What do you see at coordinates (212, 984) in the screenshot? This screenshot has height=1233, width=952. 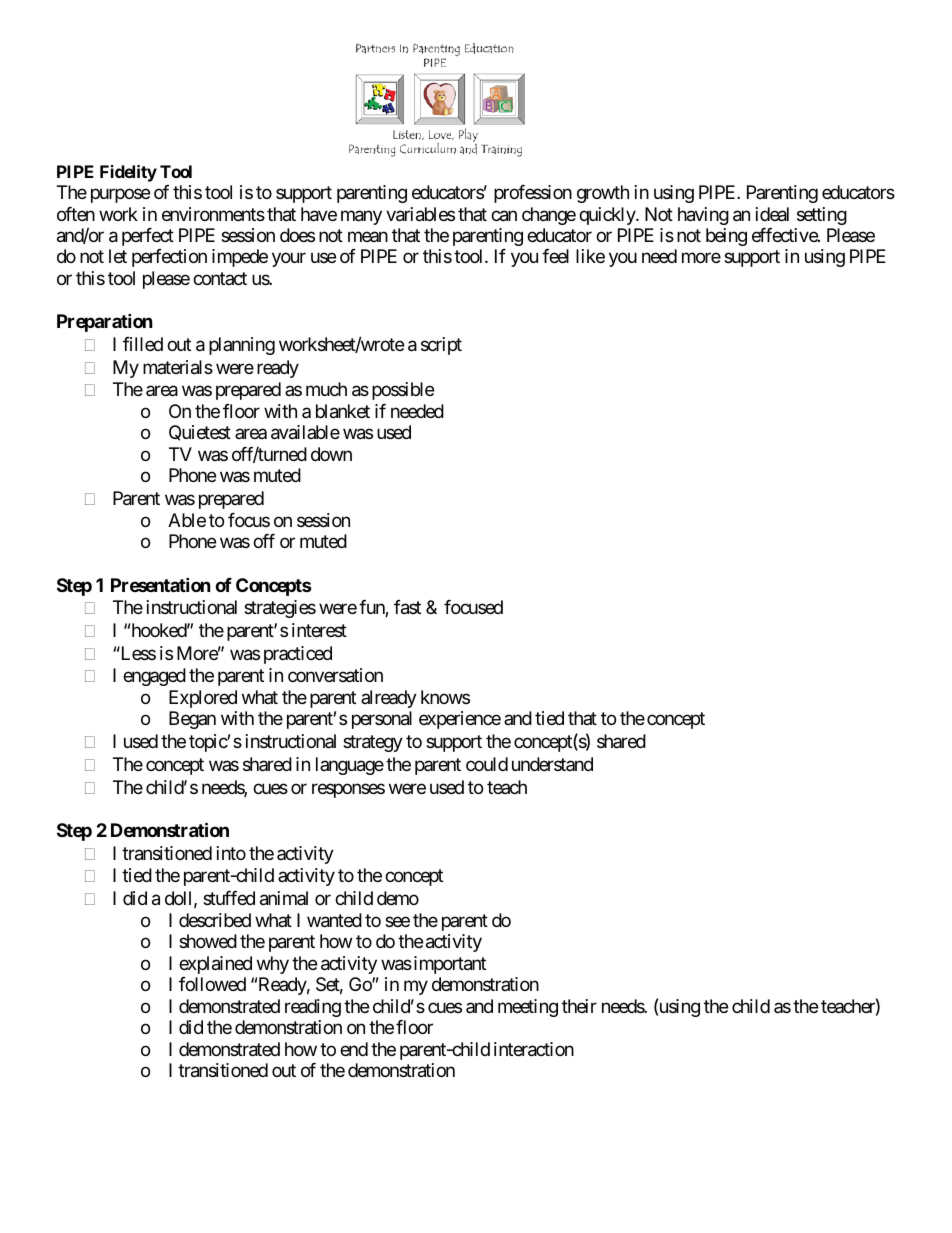 I see `followed` at bounding box center [212, 984].
